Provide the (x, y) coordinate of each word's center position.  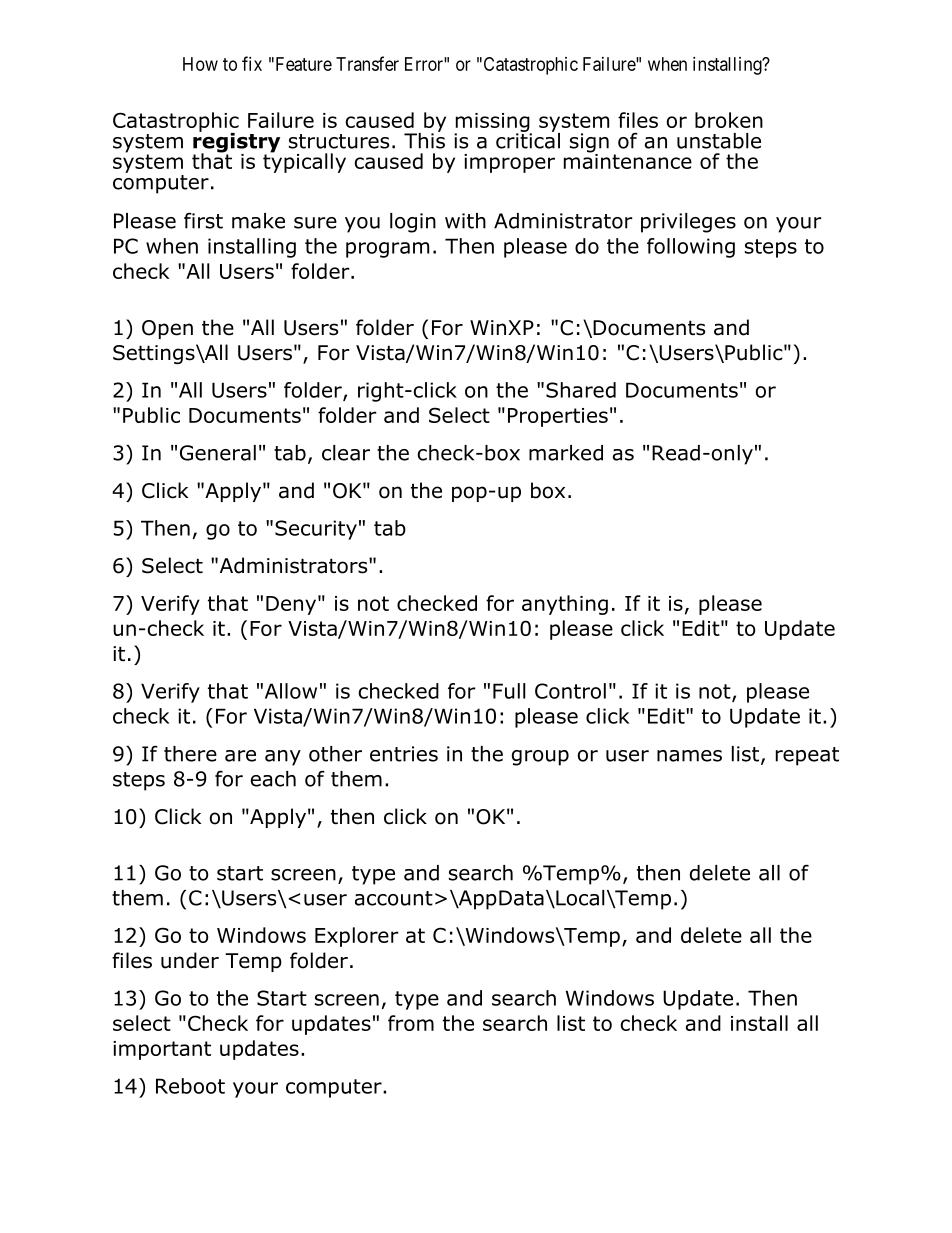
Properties (558, 417)
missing (493, 123)
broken (729, 120)
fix (252, 63)
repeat (807, 756)
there (190, 754)
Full (509, 691)
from (411, 1023)
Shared (581, 390)
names (689, 756)
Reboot (190, 1086)
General (218, 453)
